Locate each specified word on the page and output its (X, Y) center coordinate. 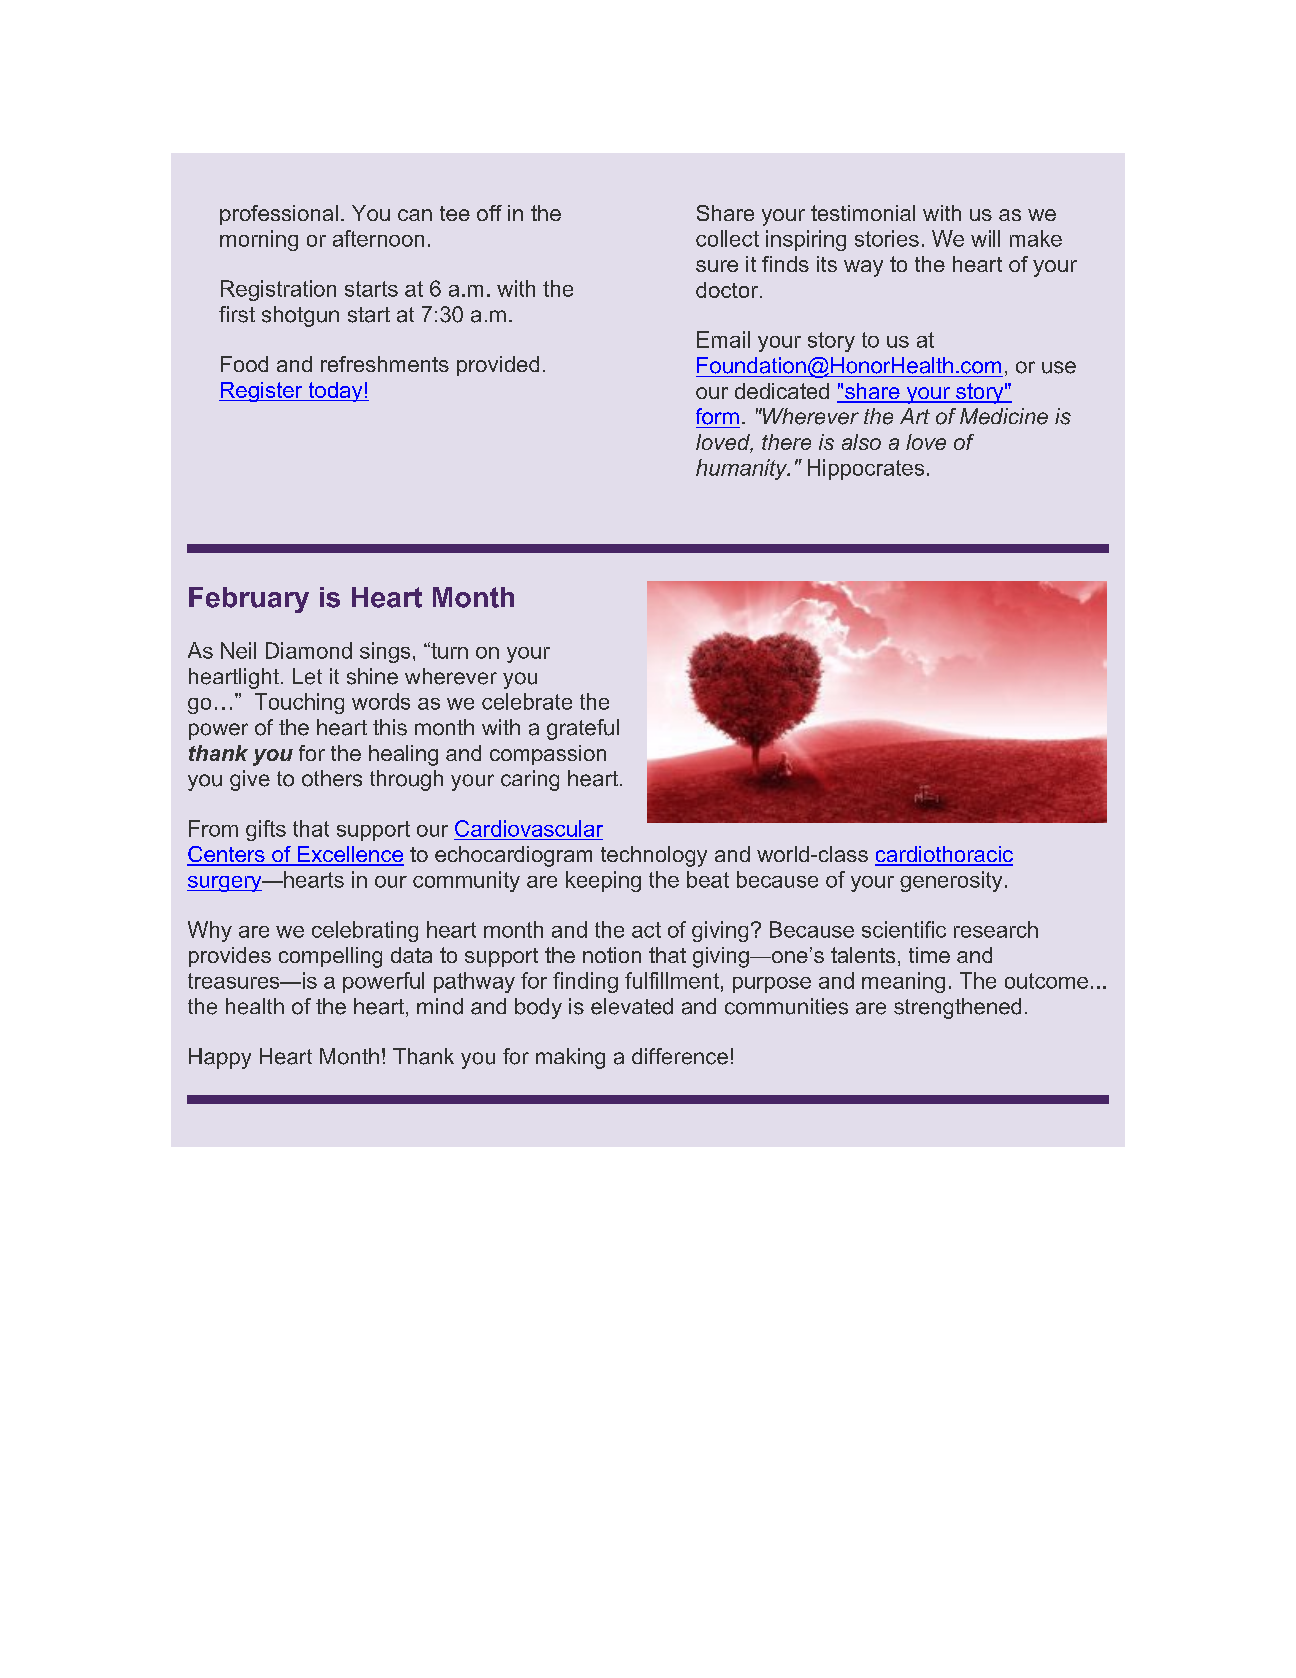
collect (727, 238)
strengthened (957, 1008)
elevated (632, 1006)
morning (259, 240)
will (985, 238)
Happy (220, 1058)
